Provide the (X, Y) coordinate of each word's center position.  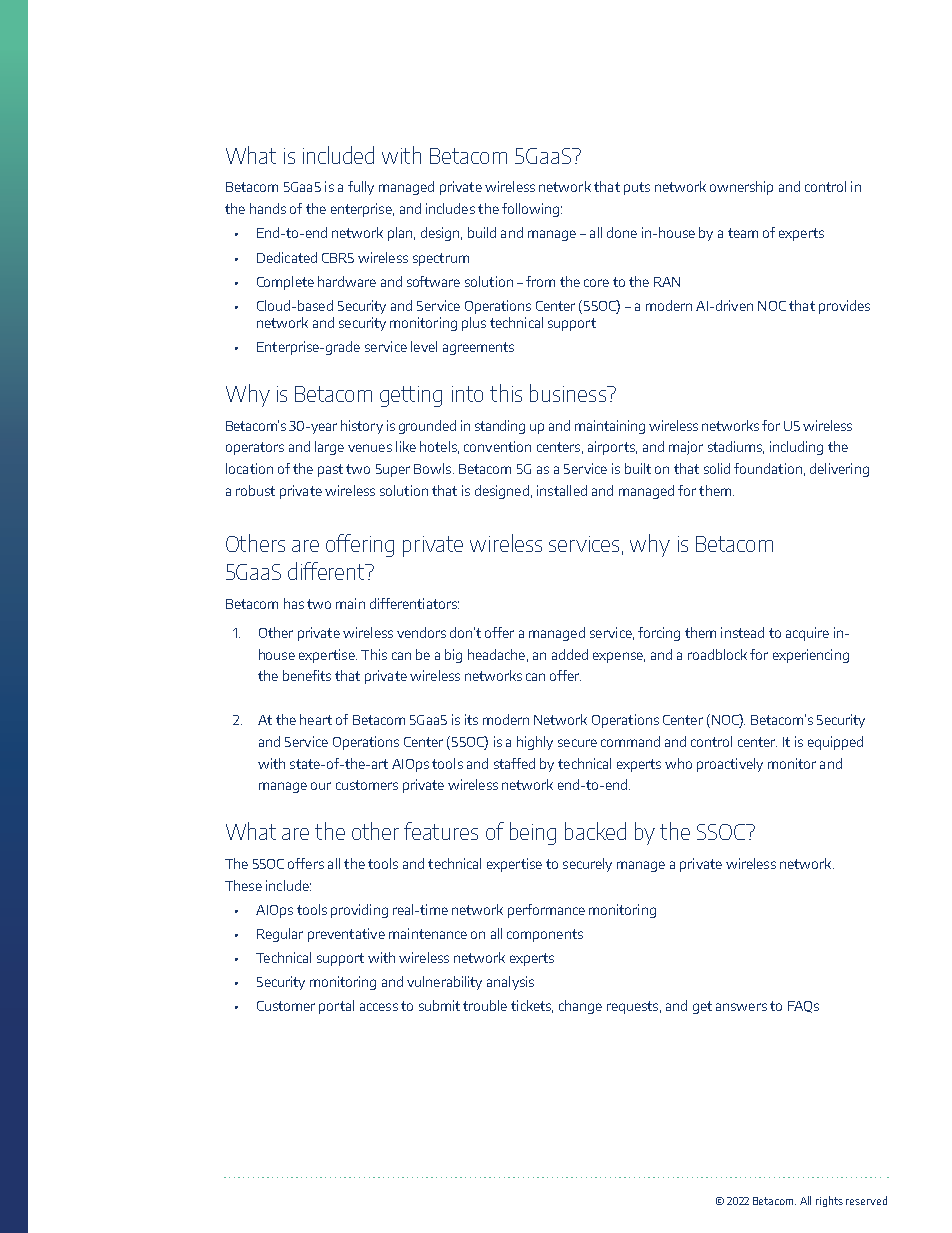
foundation (768, 468)
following (530, 210)
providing (359, 911)
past (330, 470)
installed (562, 490)
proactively (730, 765)
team (743, 233)
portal (336, 1007)
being (533, 833)
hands (268, 208)
